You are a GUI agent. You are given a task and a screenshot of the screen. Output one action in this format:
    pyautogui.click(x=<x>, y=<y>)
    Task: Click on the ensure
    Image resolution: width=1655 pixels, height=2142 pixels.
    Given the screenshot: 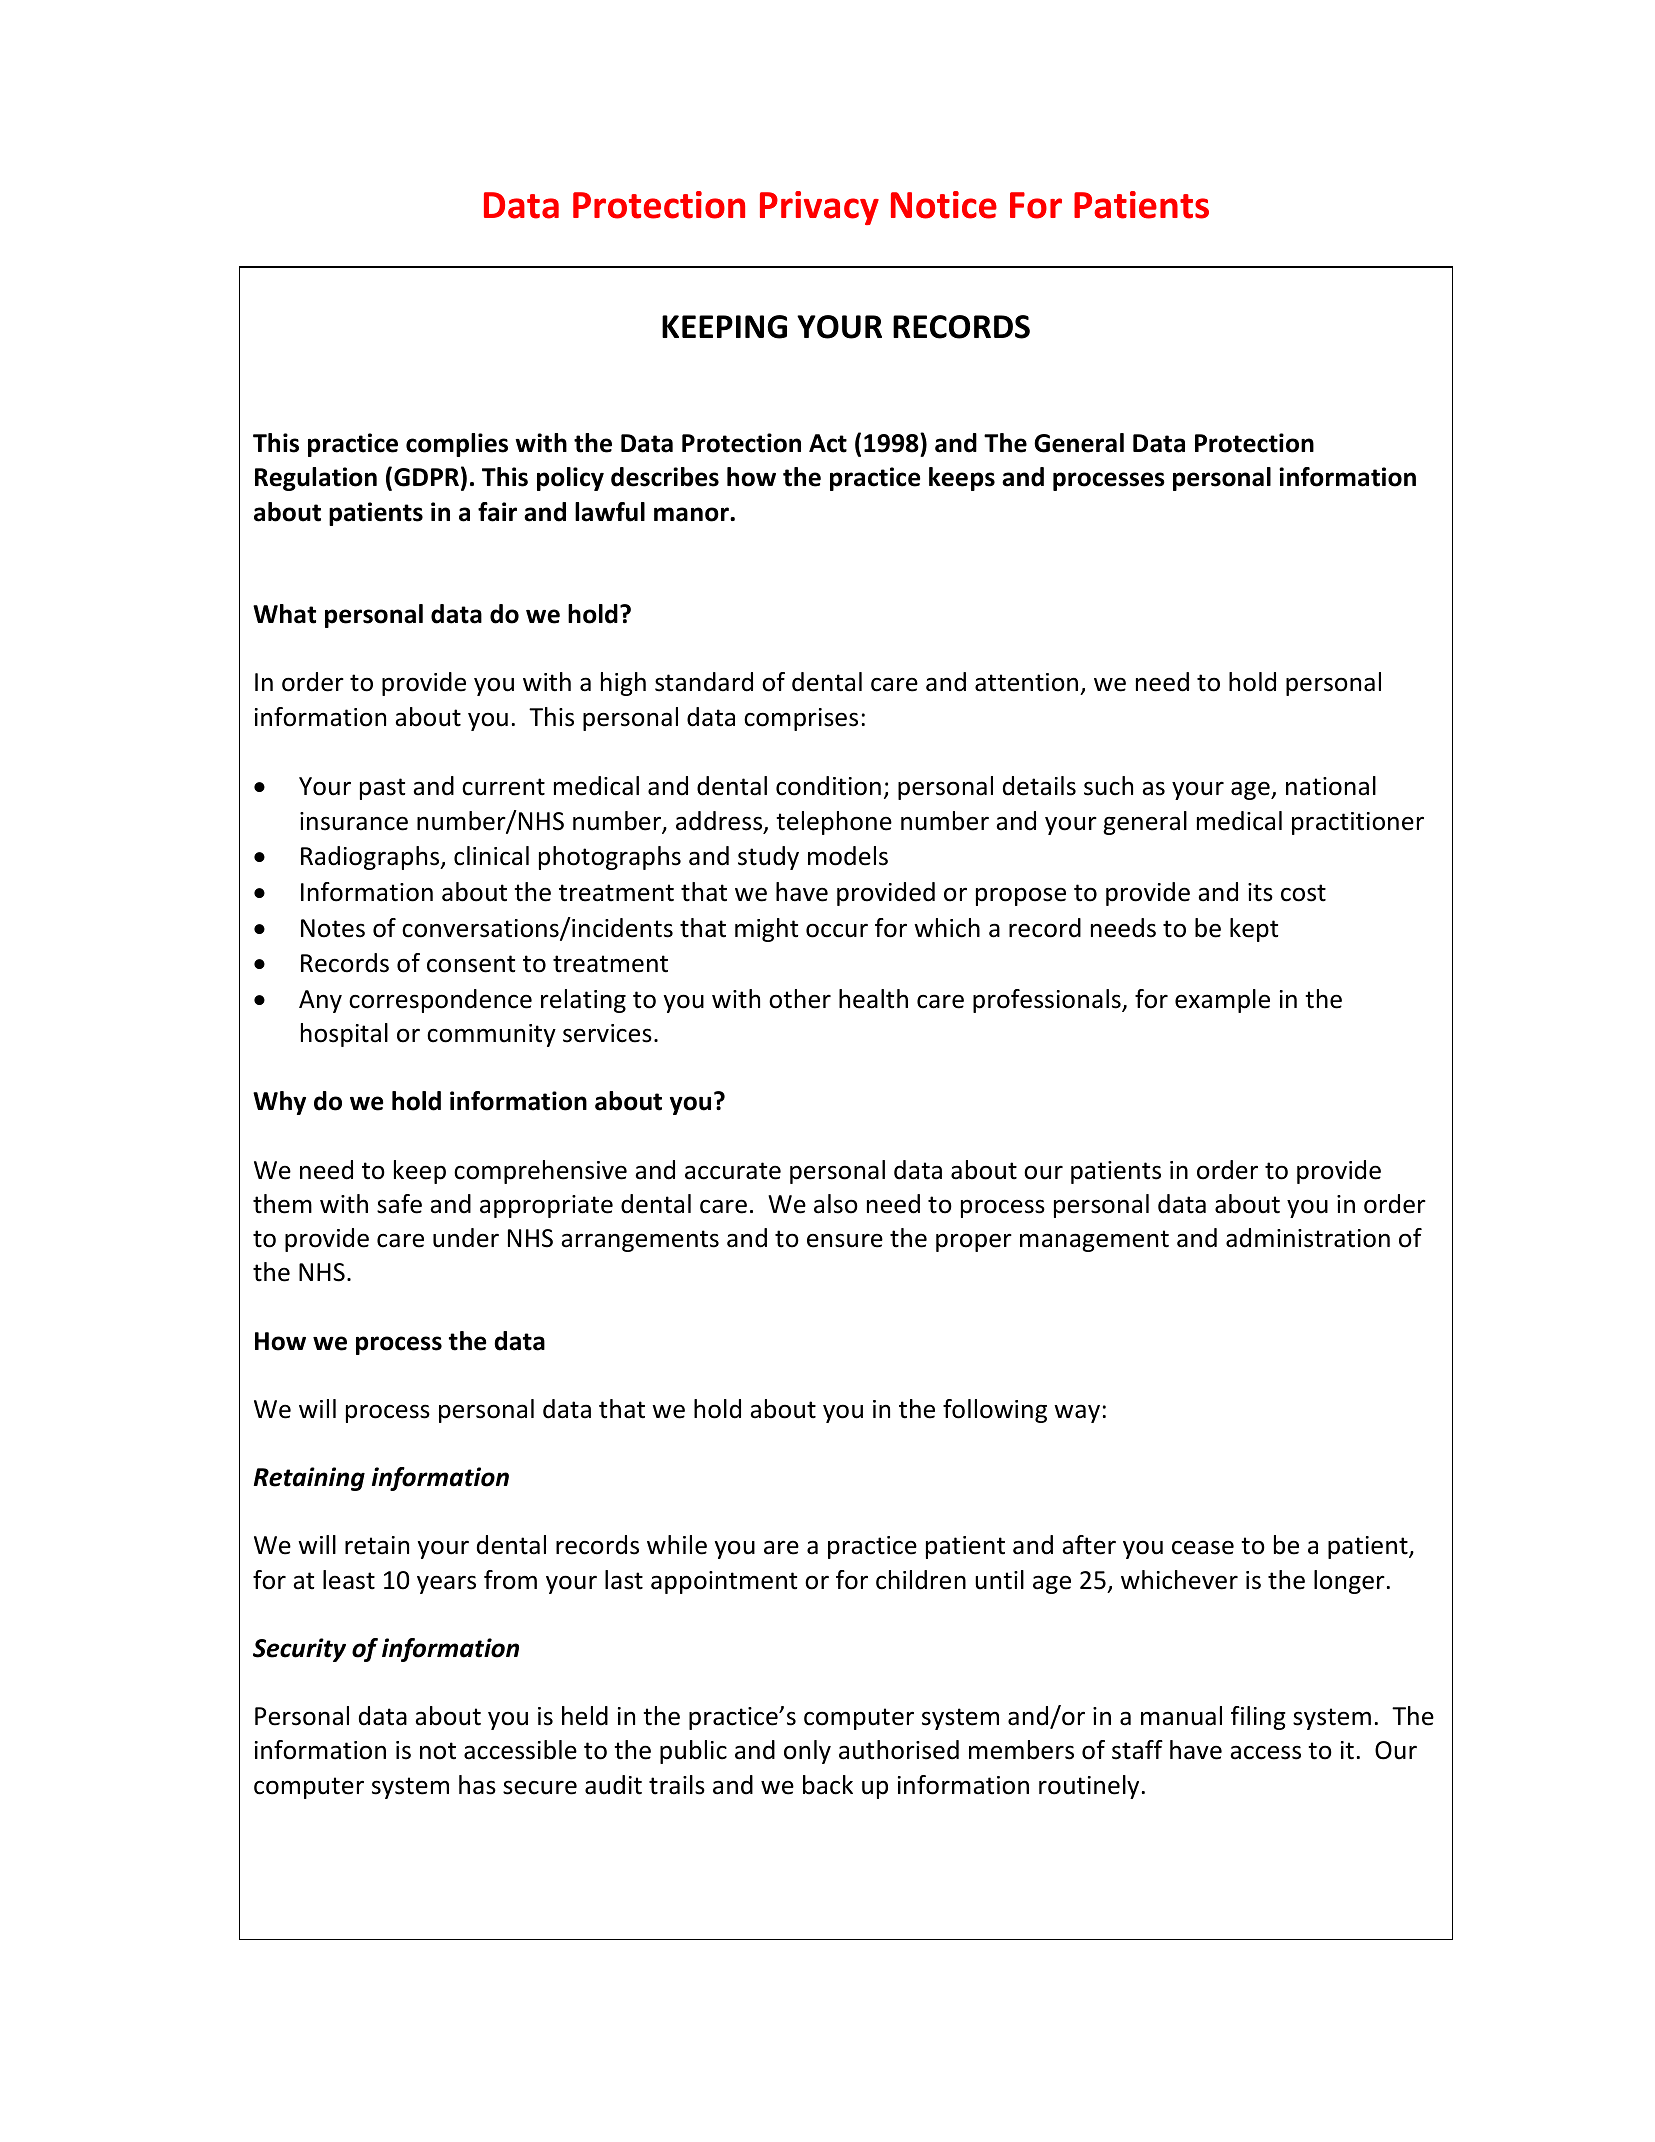 What is the action you would take?
    pyautogui.click(x=845, y=1240)
